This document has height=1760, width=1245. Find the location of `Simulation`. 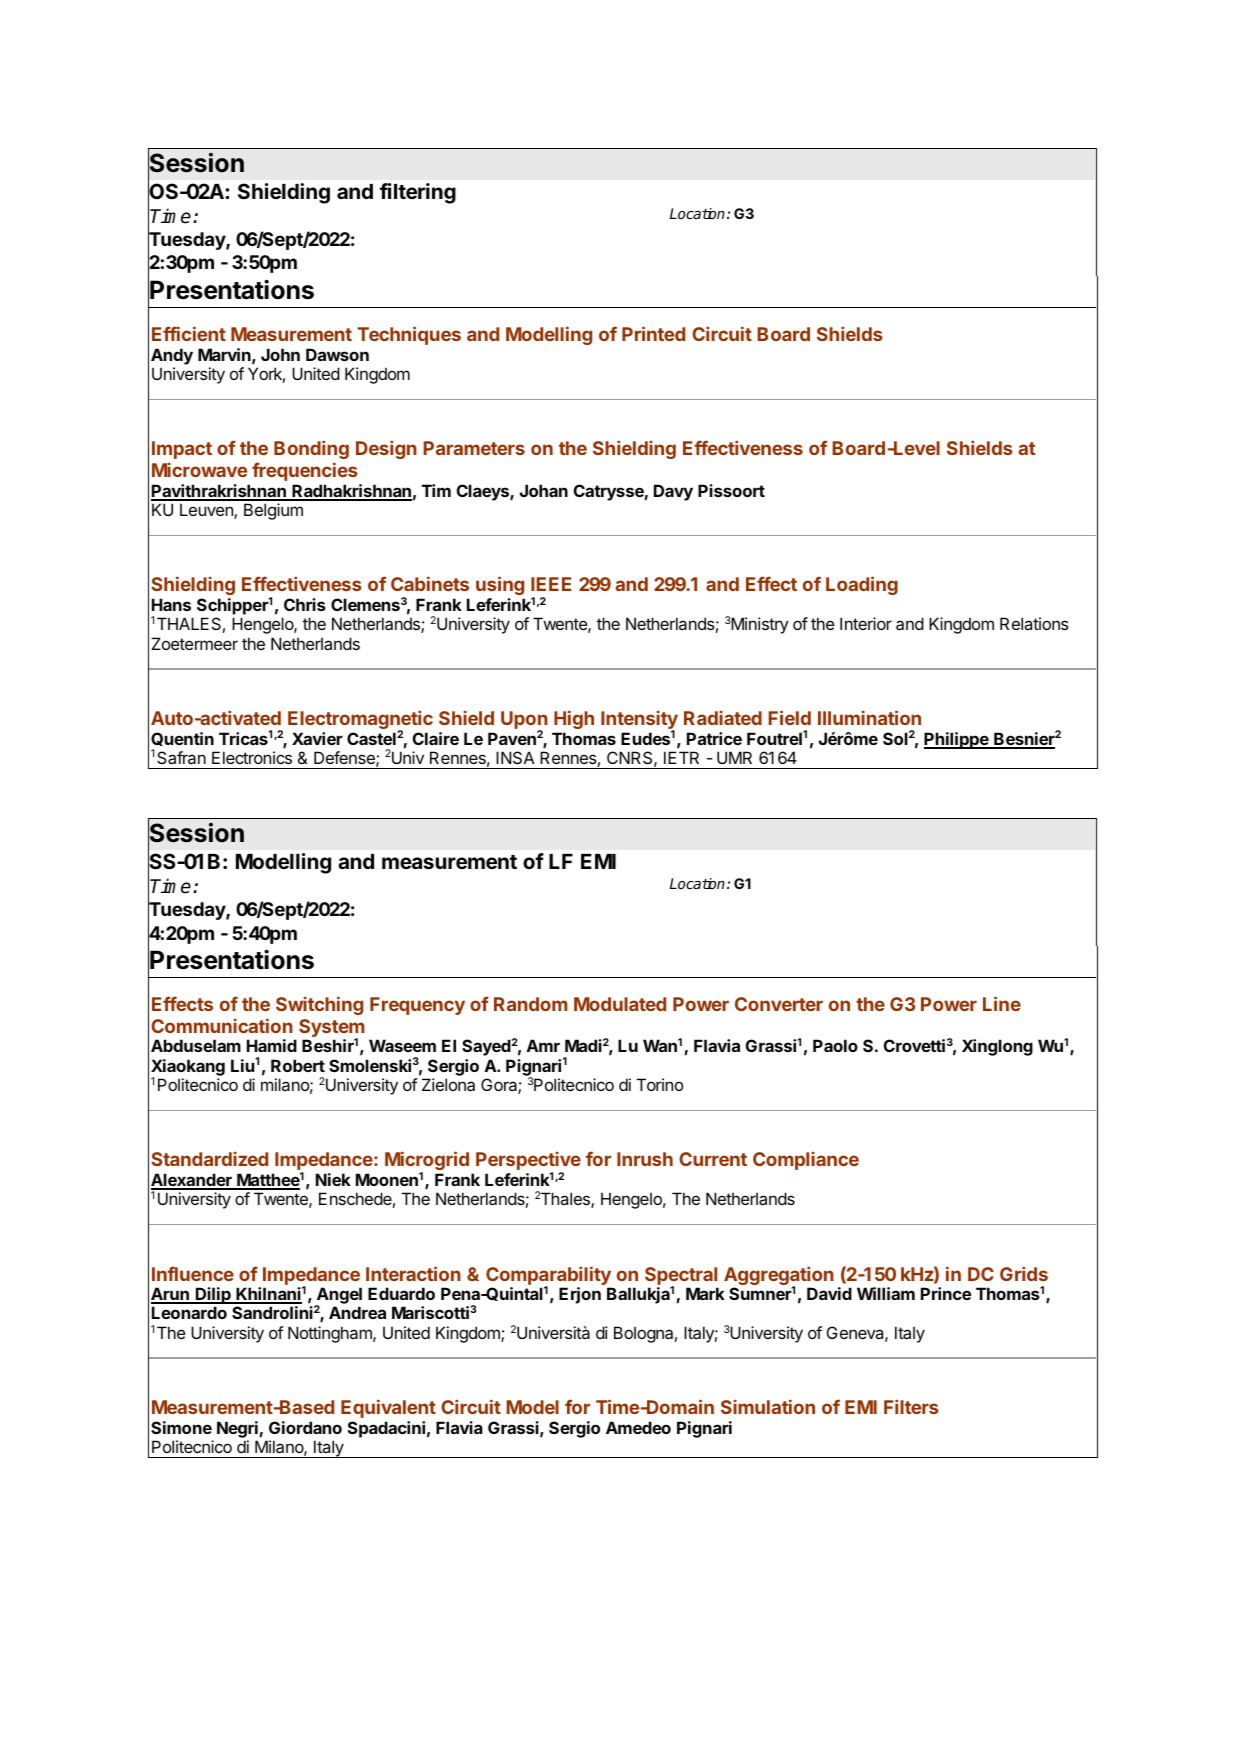

Simulation is located at coordinates (768, 1406).
